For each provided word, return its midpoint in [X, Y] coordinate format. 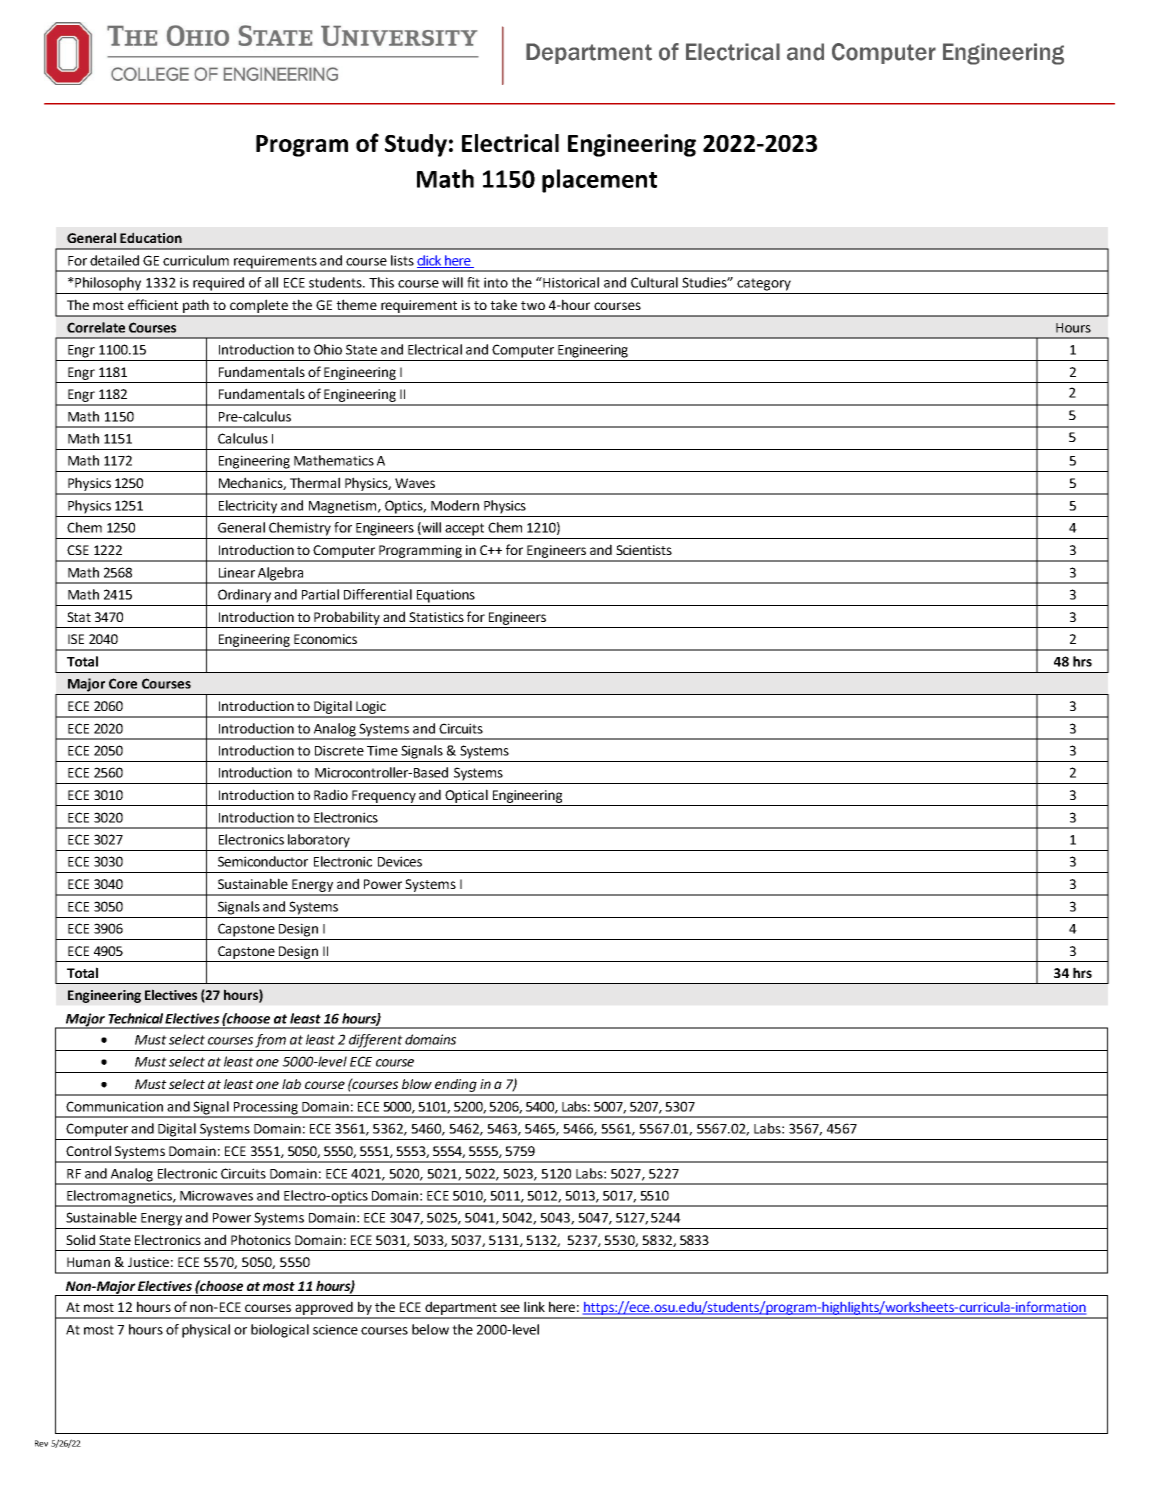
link [534, 1306]
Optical [466, 796]
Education [151, 237]
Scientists [644, 550]
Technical [135, 1018]
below [430, 1329]
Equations [446, 596]
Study [416, 145]
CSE [78, 550]
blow [417, 1084]
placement [599, 181]
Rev [41, 1443]
